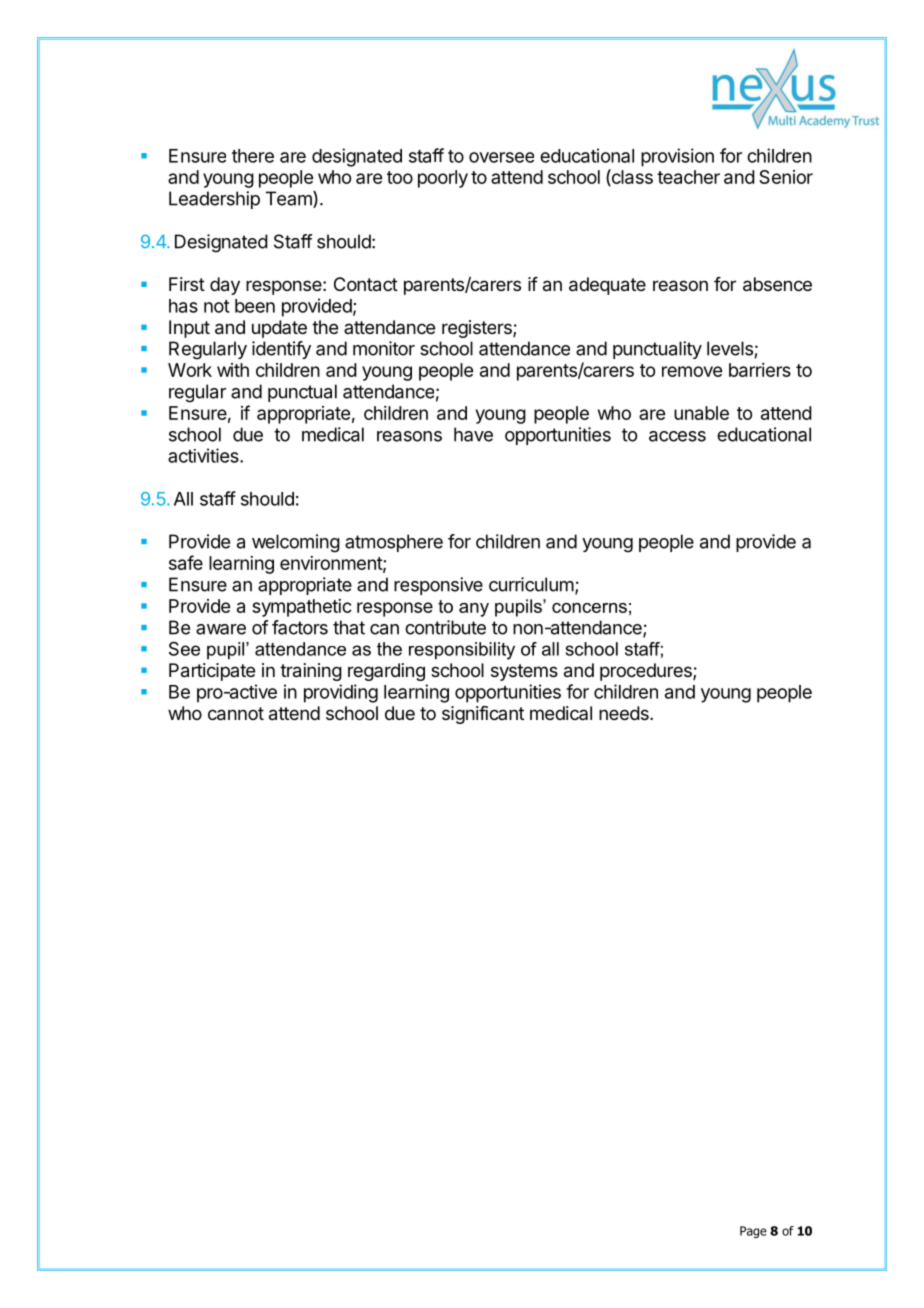 Image resolution: width=924 pixels, height=1308 pixels. I want to click on significant, so click(483, 715).
